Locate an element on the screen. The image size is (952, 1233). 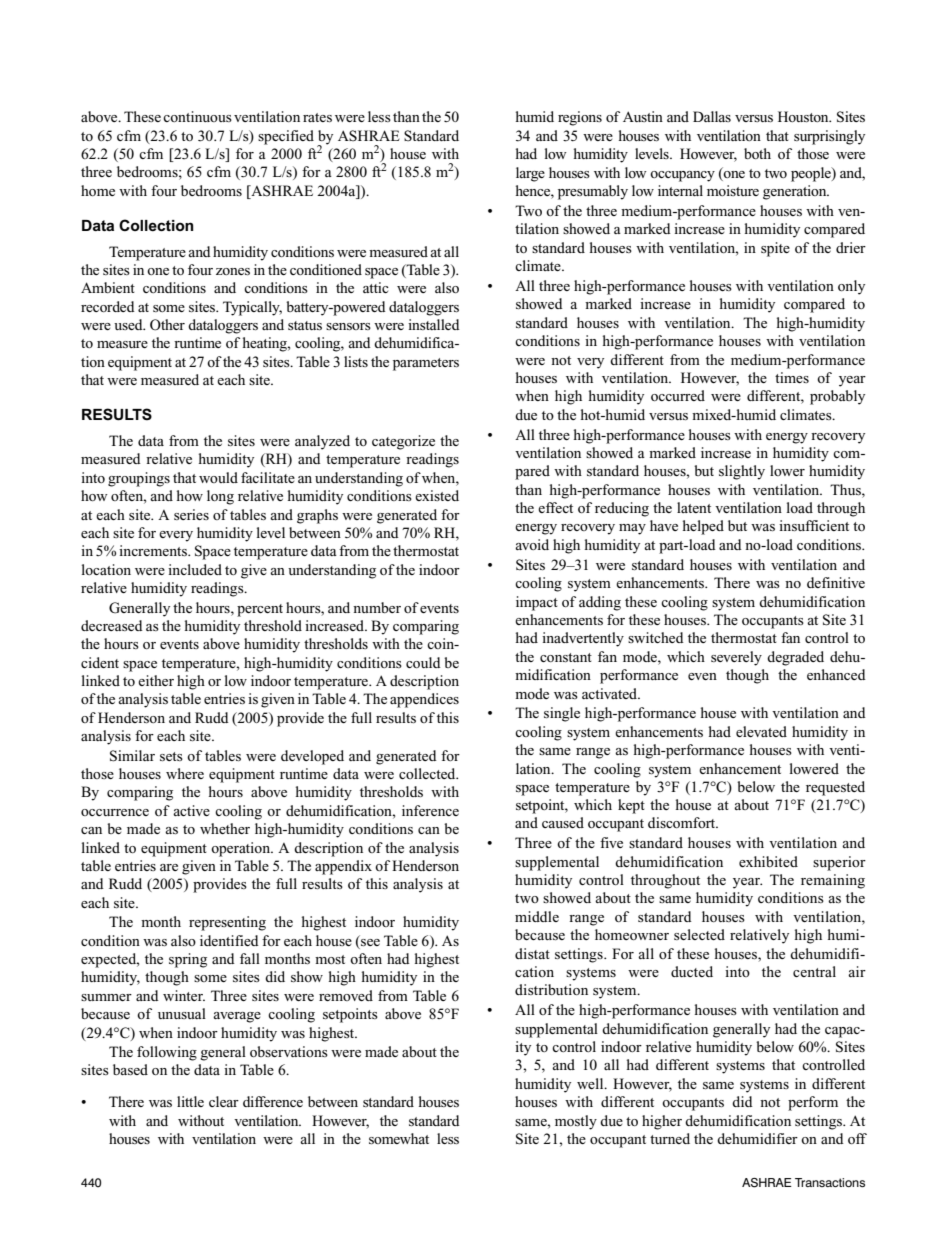
large is located at coordinates (530, 174).
